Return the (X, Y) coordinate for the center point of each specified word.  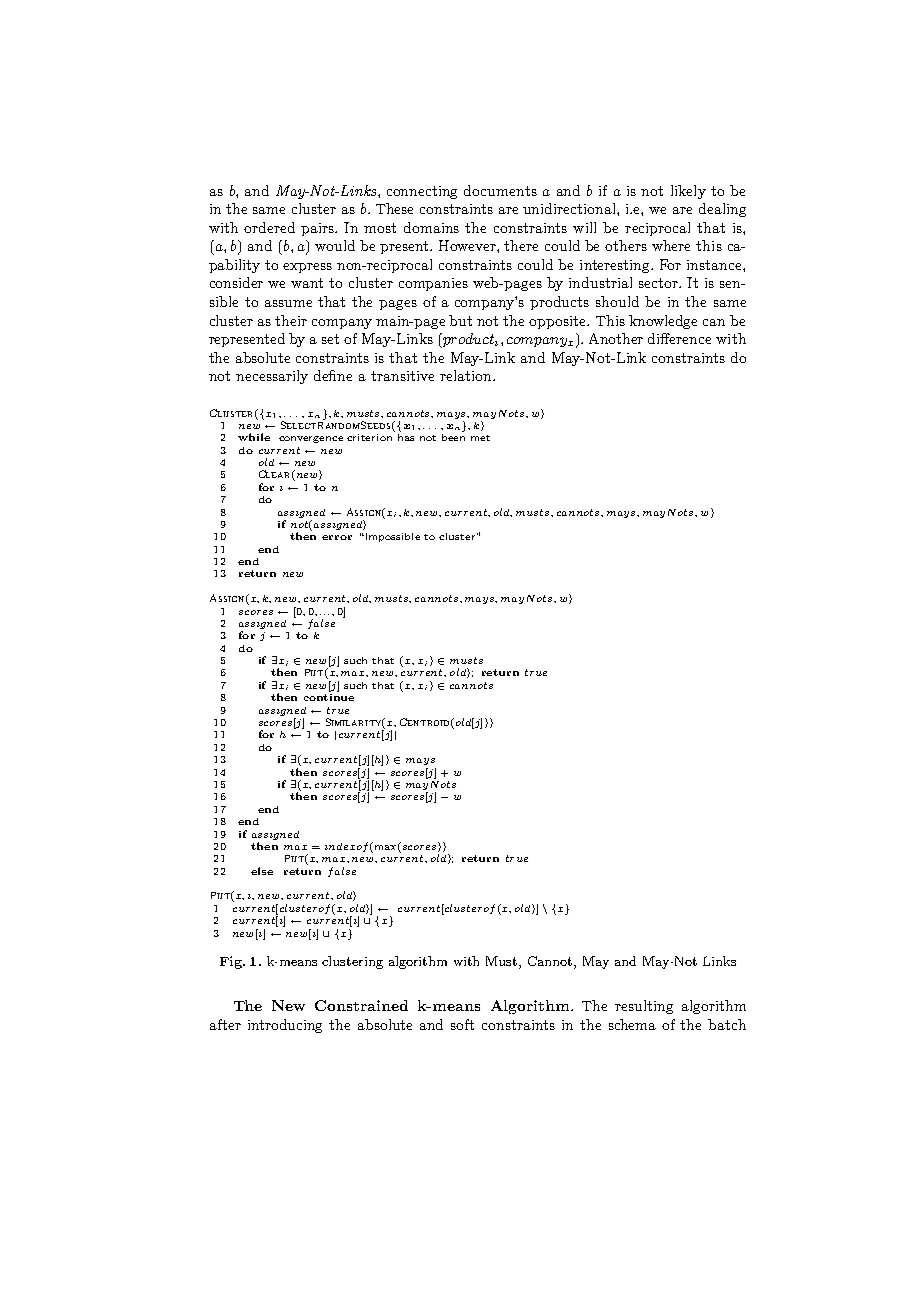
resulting (644, 1007)
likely (688, 192)
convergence (311, 439)
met (480, 438)
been (453, 436)
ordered (269, 227)
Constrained (361, 1005)
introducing (285, 1026)
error (337, 537)
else (262, 871)
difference (679, 338)
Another (616, 338)
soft (462, 1024)
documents (500, 190)
